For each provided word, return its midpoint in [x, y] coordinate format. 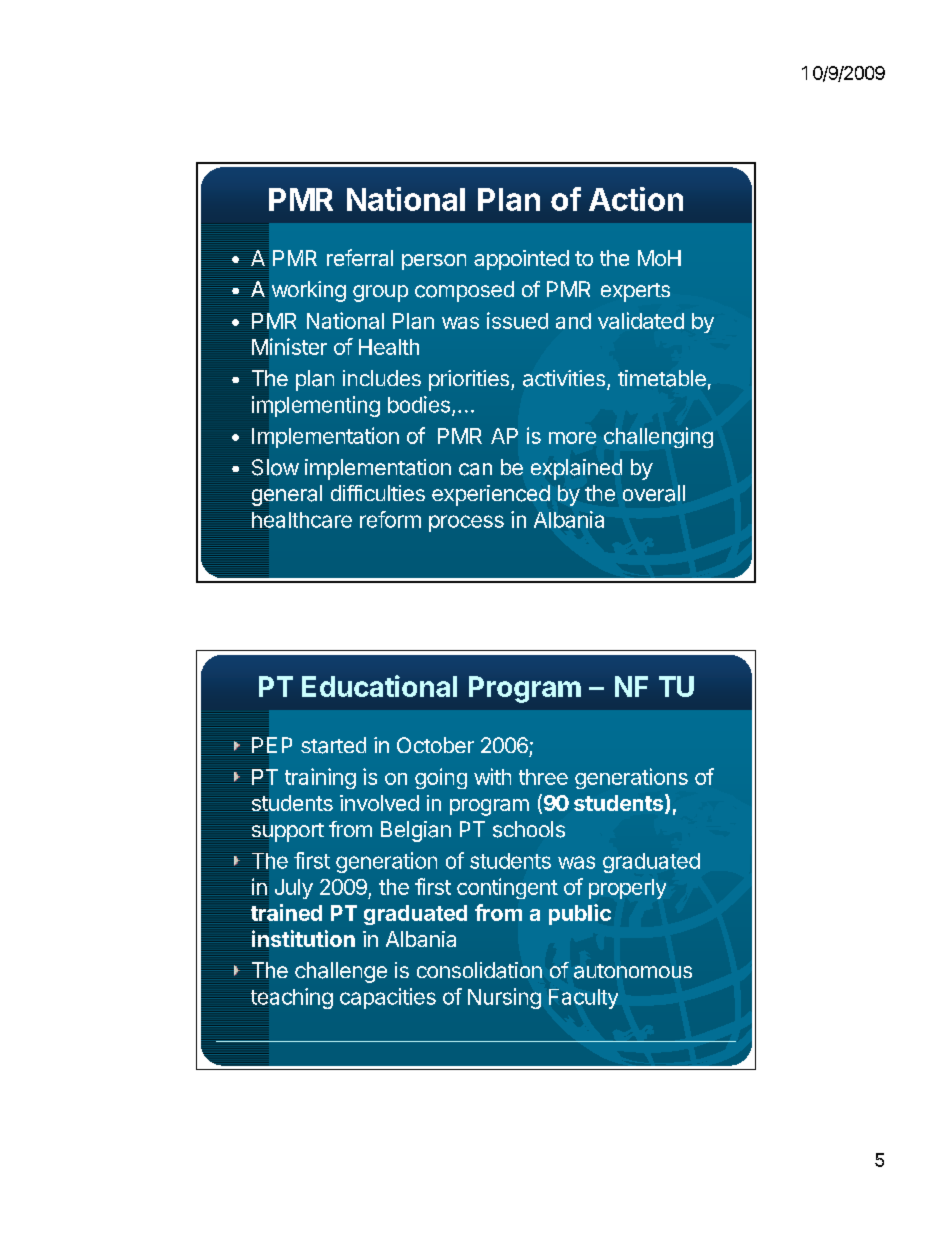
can [475, 469]
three [543, 777]
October [435, 745]
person [434, 262]
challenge [341, 972]
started [333, 745]
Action [636, 199]
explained [576, 469]
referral [360, 257]
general [285, 494]
